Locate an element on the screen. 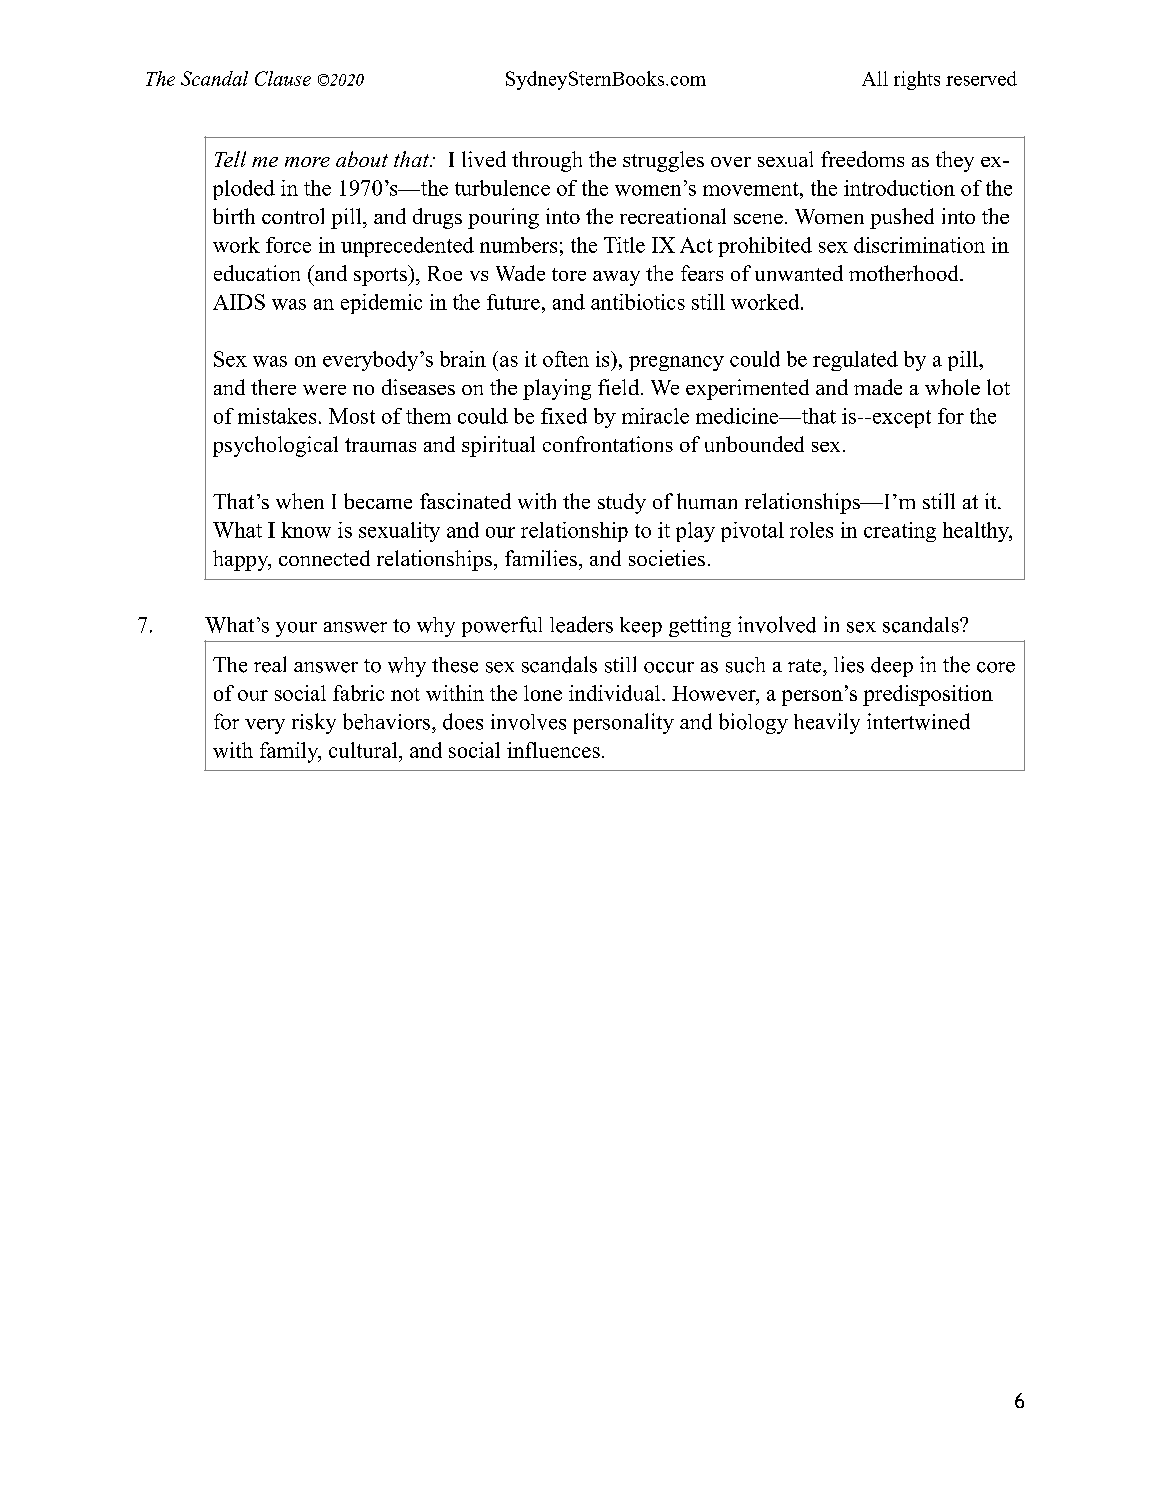 The height and width of the screenshot is (1504, 1162). know is located at coordinates (306, 530).
